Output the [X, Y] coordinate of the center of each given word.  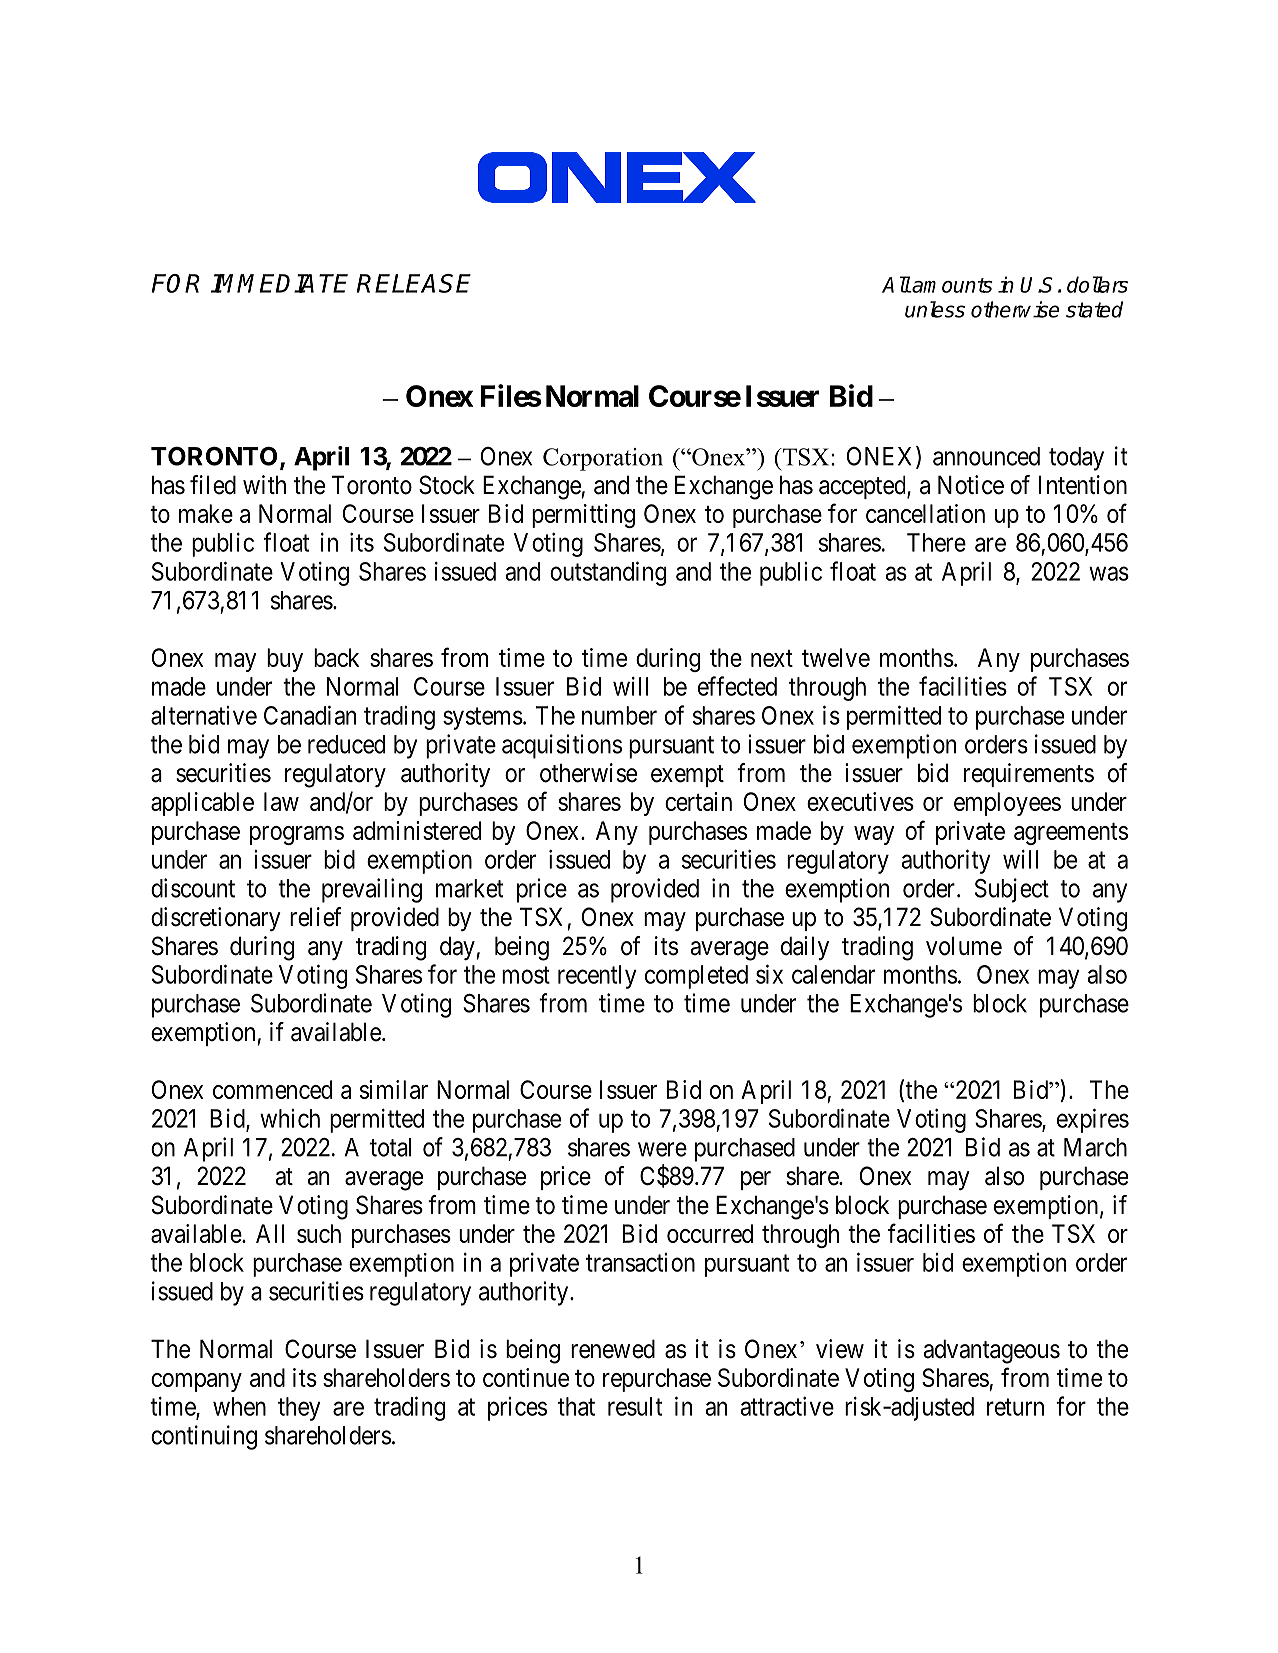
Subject [1012, 890]
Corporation [603, 459]
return [1015, 1407]
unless [935, 309]
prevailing [372, 890]
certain [698, 801]
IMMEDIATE [279, 283]
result [635, 1406]
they [299, 1409]
